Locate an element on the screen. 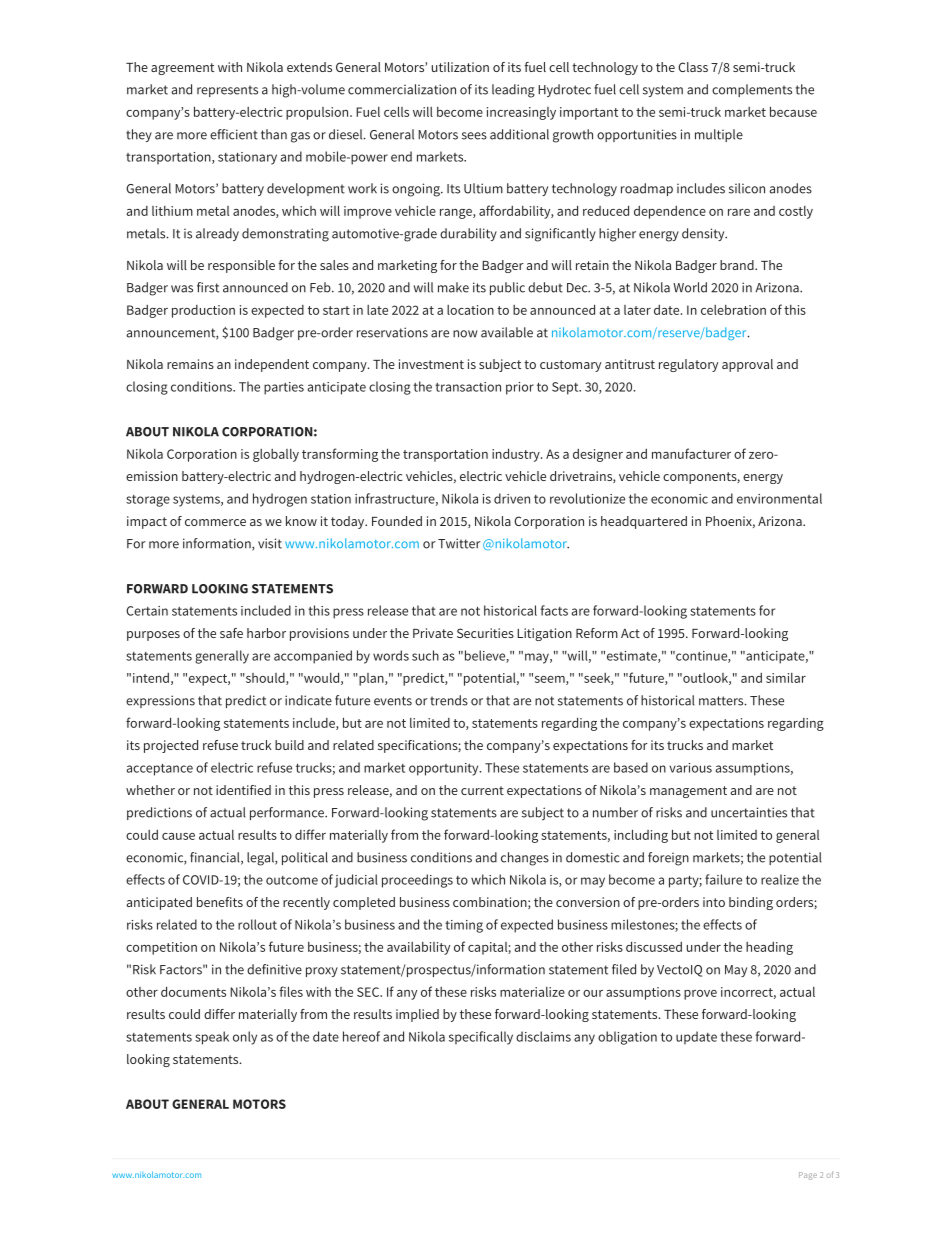  remains is located at coordinates (190, 364).
